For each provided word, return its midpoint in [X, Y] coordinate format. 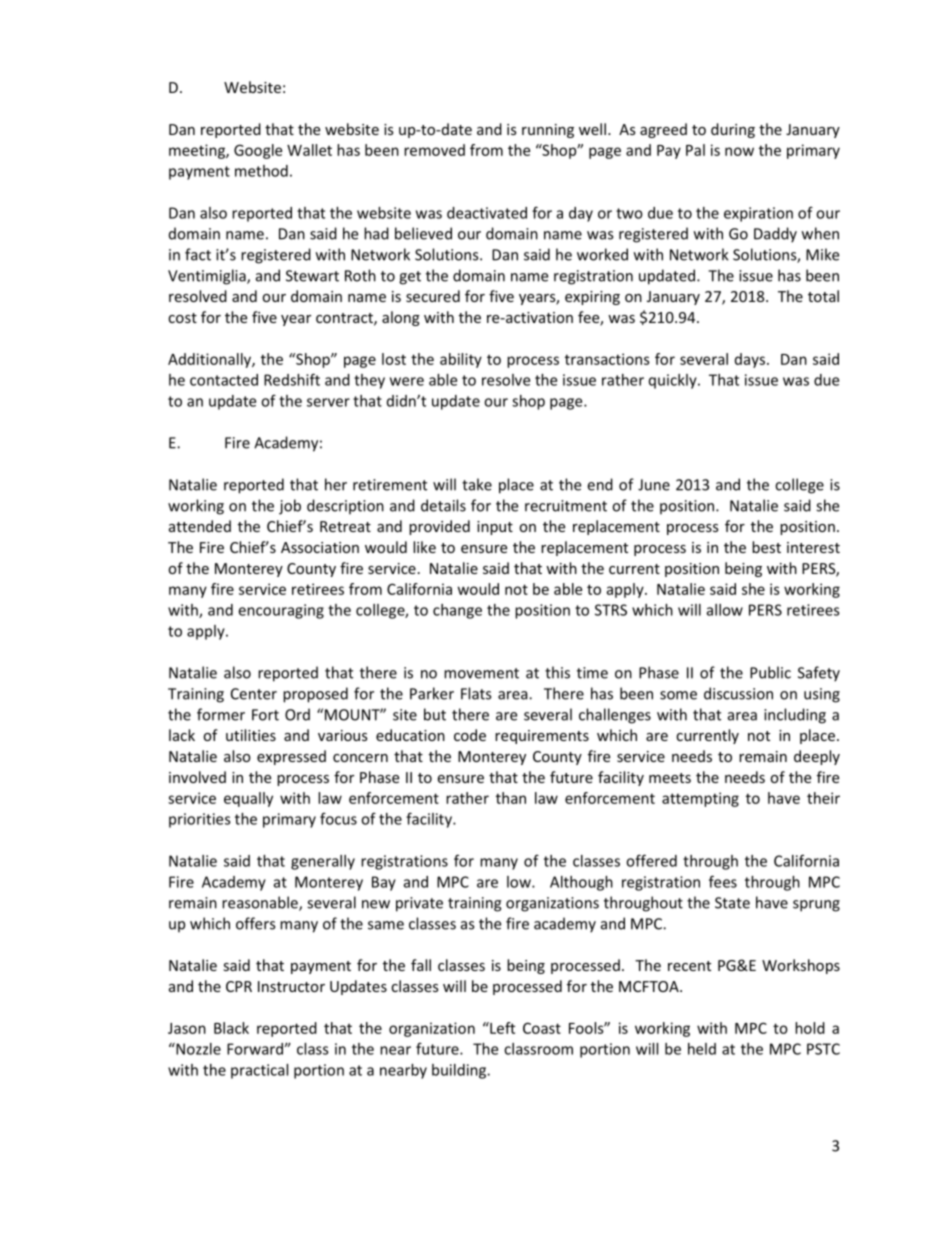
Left [501, 1028]
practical [259, 1071]
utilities [251, 735]
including [795, 716]
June [654, 485]
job [290, 507]
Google [258, 151]
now [739, 151]
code [470, 735]
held [702, 1049]
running [548, 131]
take [477, 484]
